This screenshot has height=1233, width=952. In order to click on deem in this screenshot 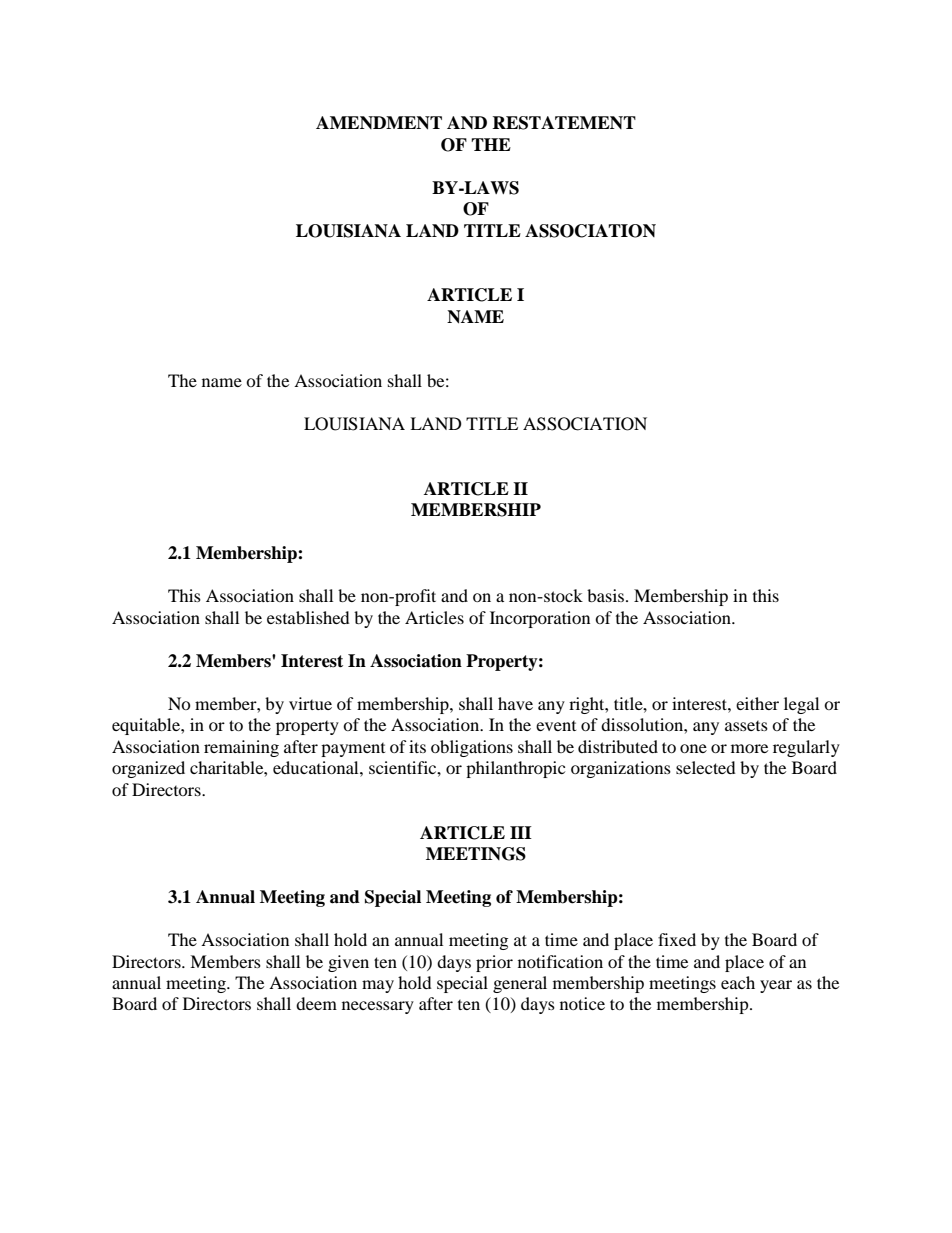, I will do `click(316, 1003)`.
